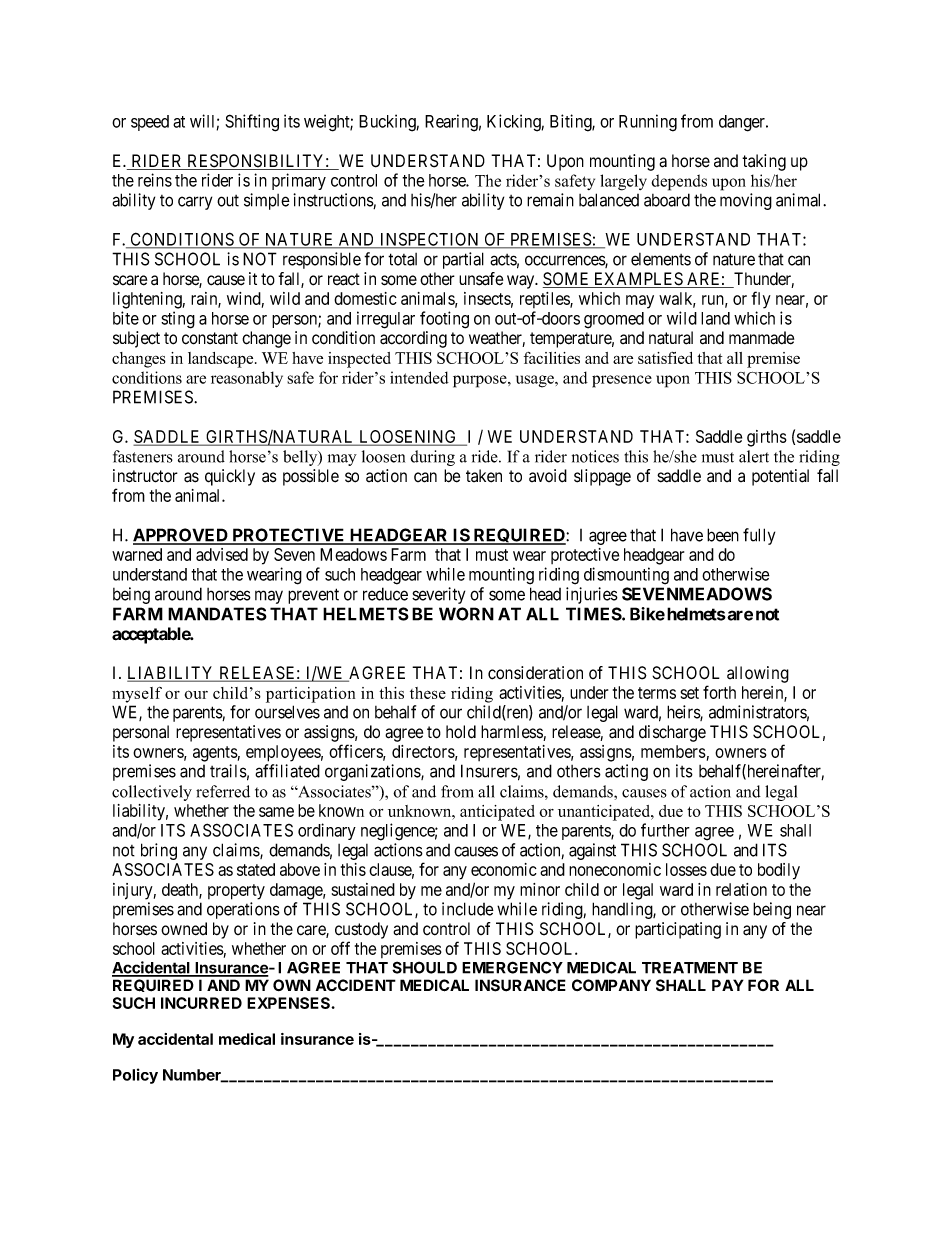 This document has width=952, height=1233. What do you see at coordinates (252, 123) in the document?
I see `Shifting` at bounding box center [252, 123].
